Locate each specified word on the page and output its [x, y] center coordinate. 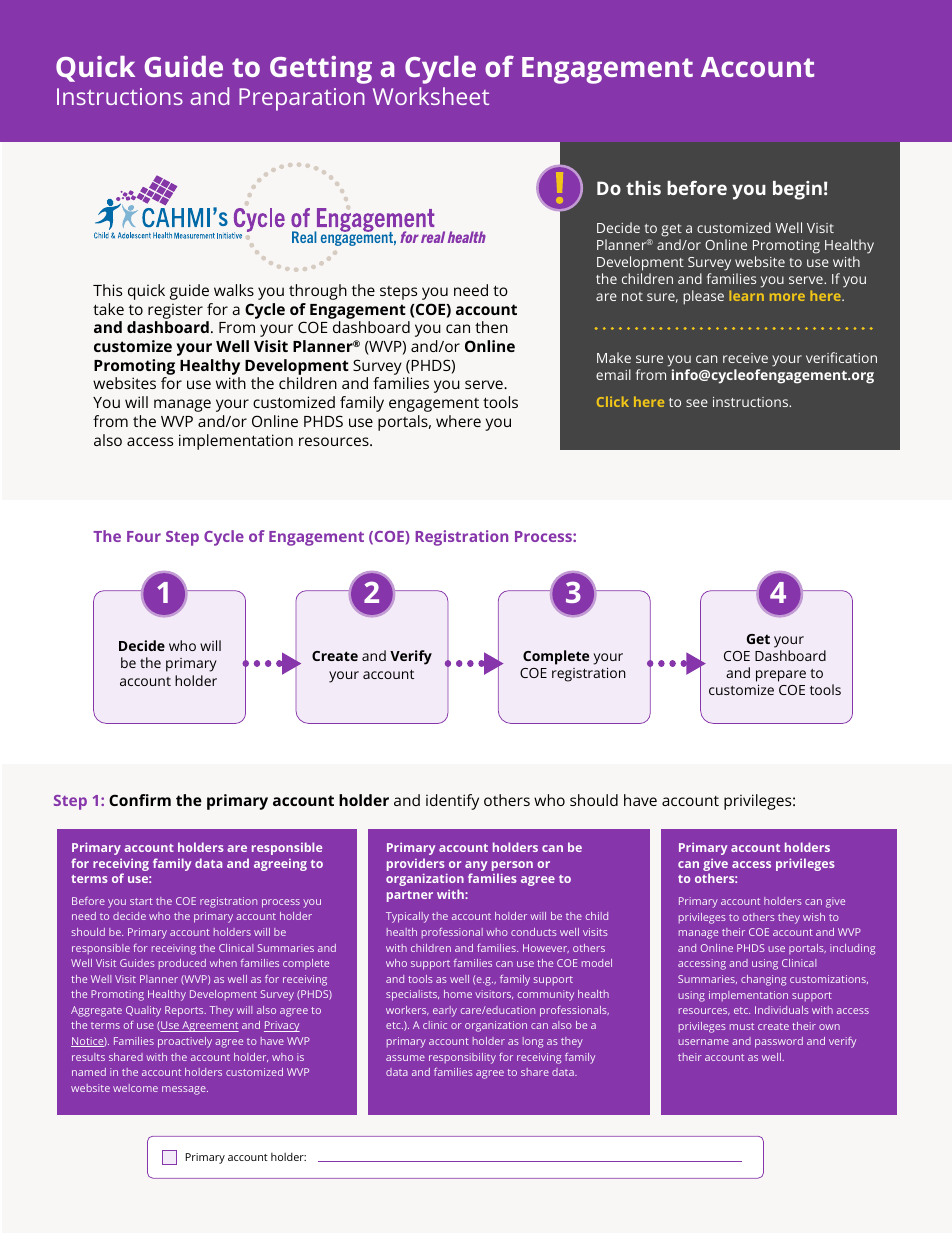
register [175, 311]
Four [144, 536]
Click [613, 401]
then [491, 327]
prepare [781, 676]
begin [797, 190]
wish [814, 917]
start [141, 901]
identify [452, 802]
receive [745, 358]
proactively [185, 1042]
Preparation [302, 99]
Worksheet [431, 96]
